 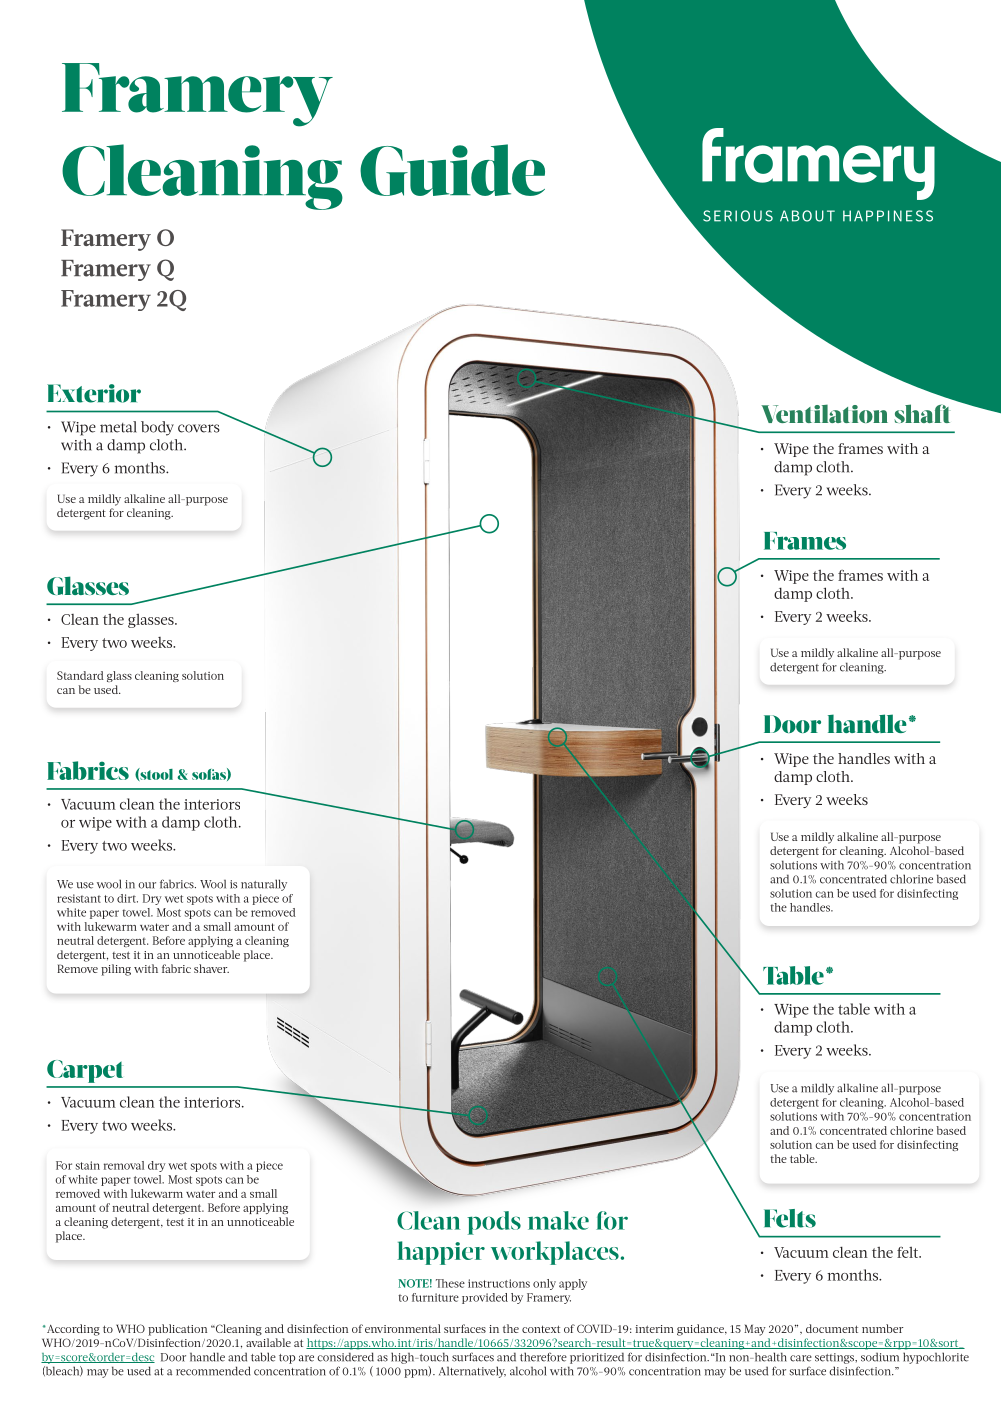 I want to click on Guide, so click(x=452, y=170).
